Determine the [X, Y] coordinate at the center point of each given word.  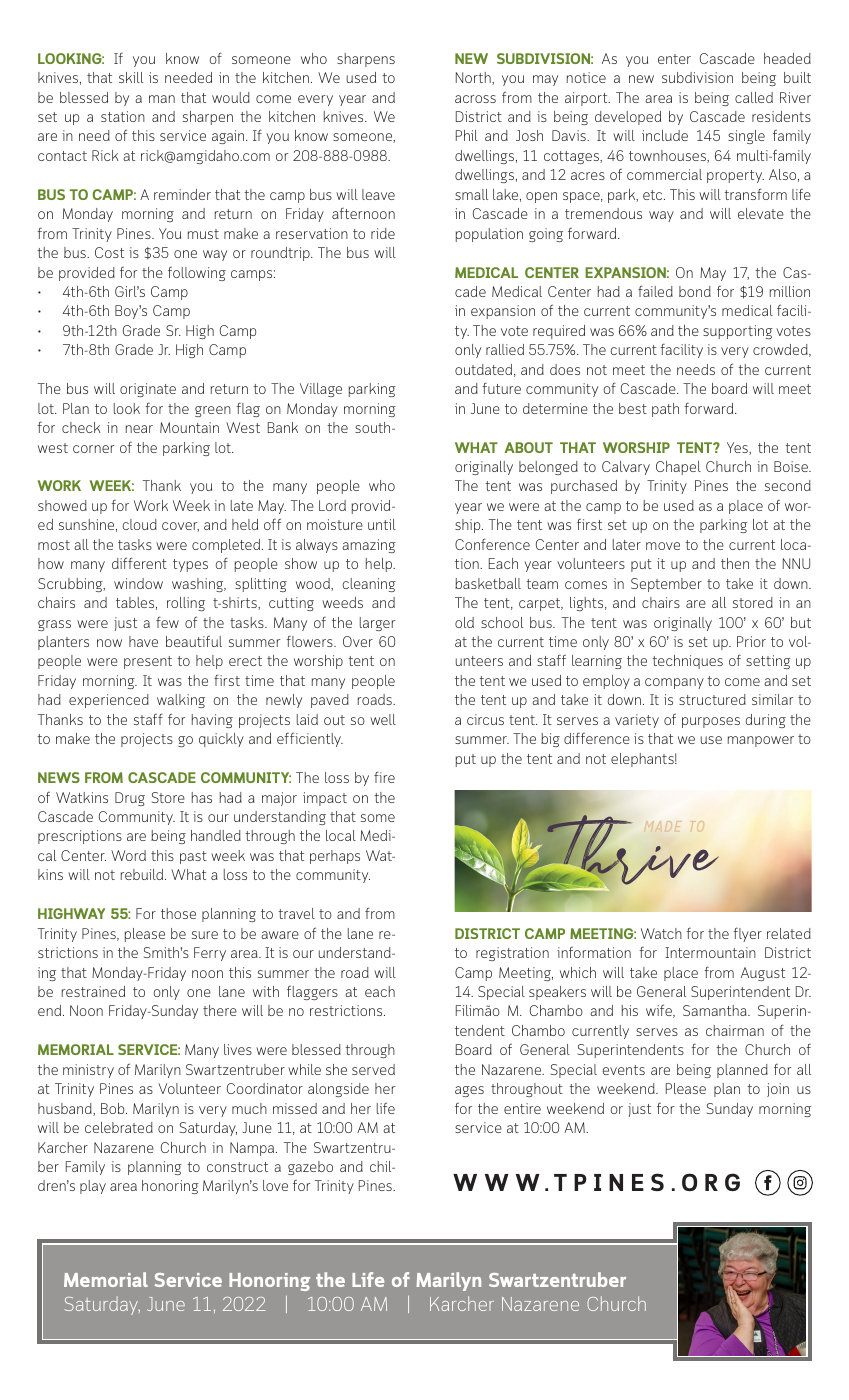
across [475, 99]
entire [522, 1108]
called [754, 97]
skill [131, 77]
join [778, 1090]
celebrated [119, 1127]
